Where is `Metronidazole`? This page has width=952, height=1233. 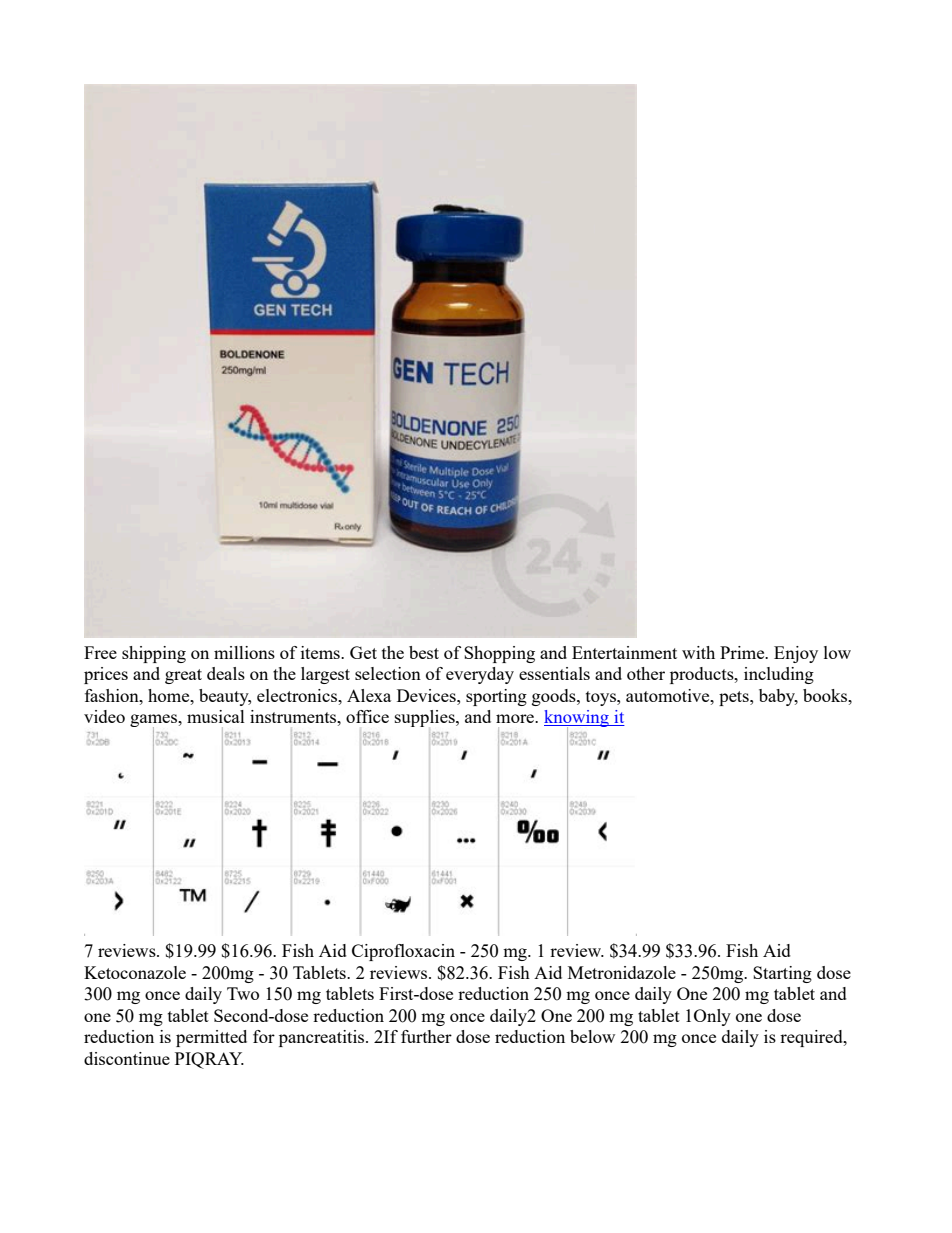
Metronidazole is located at coordinates (622, 972).
